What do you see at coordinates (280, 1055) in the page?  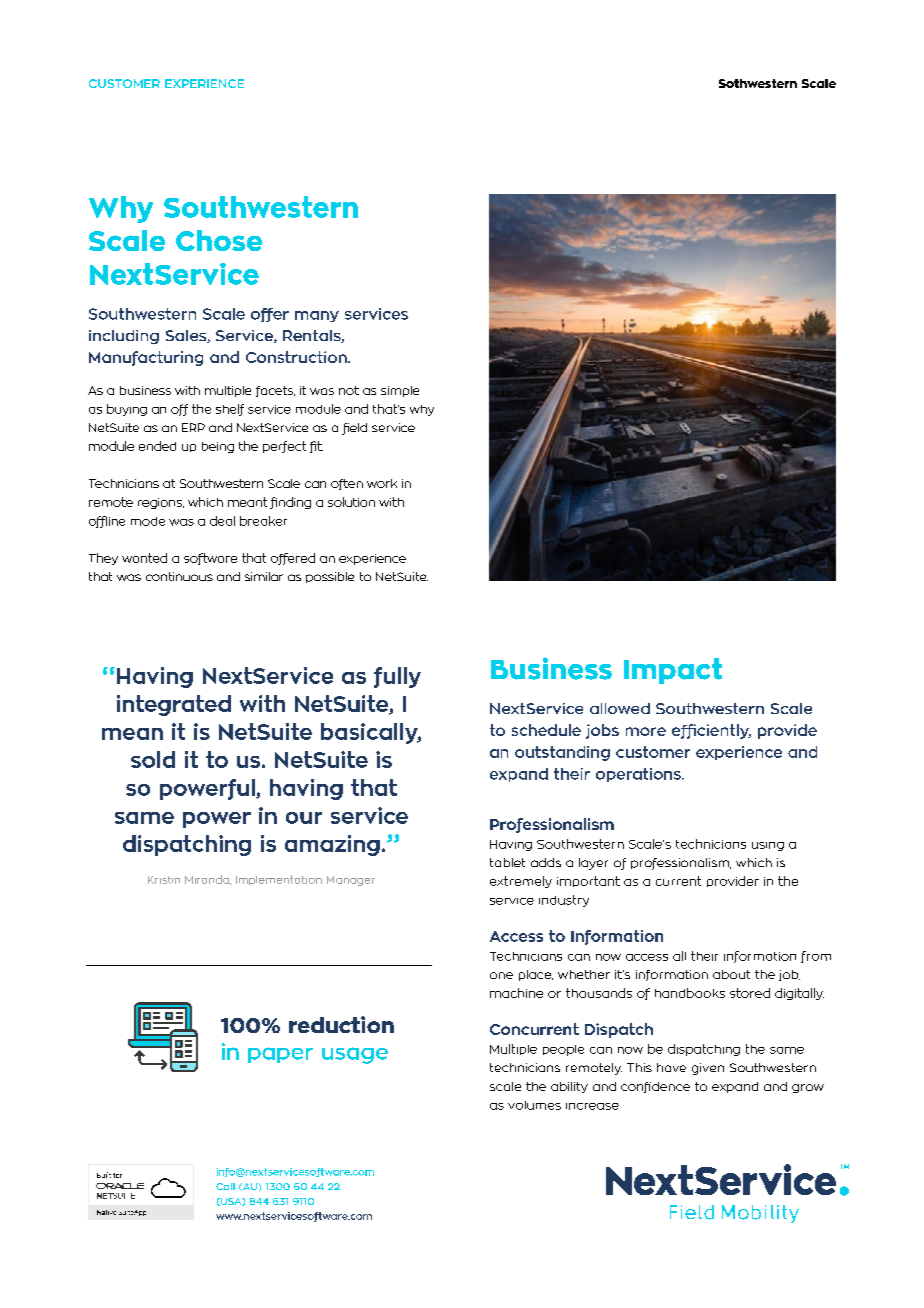 I see `paper` at bounding box center [280, 1055].
